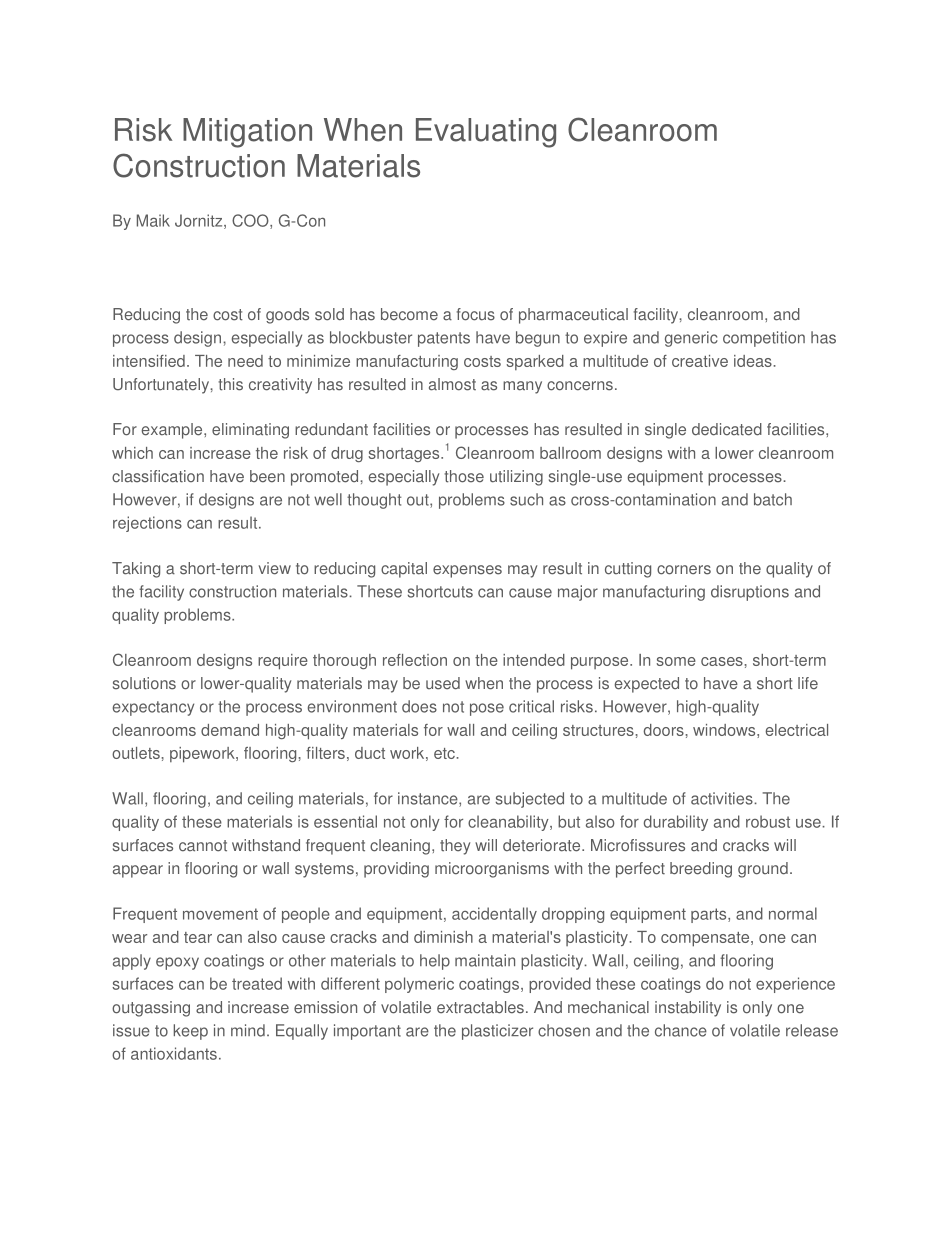 Image resolution: width=952 pixels, height=1233 pixels. What do you see at coordinates (444, 339) in the page?
I see `patents` at bounding box center [444, 339].
